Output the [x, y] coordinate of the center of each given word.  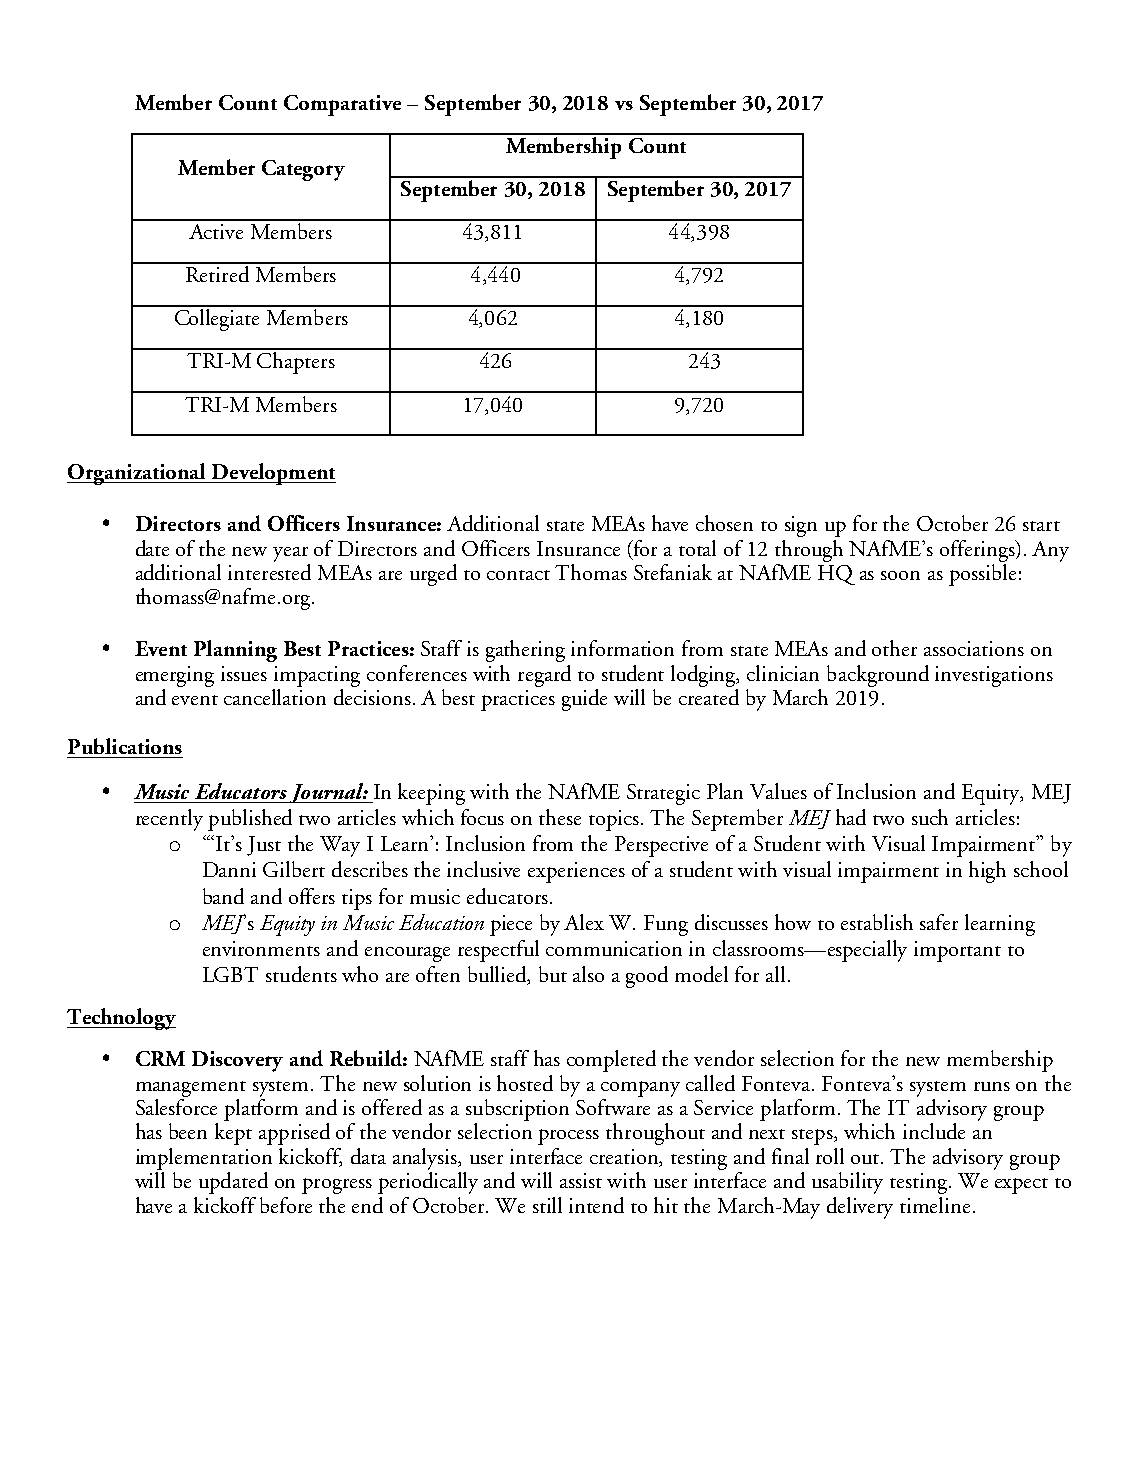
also [588, 974]
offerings [978, 551]
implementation [204, 1159]
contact [518, 575]
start [1041, 526]
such [930, 817]
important [957, 951]
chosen [724, 523]
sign [801, 526]
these [560, 817]
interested [269, 570]
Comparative [342, 105]
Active [216, 231]
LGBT [230, 974]
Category [303, 170]
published [250, 820]
